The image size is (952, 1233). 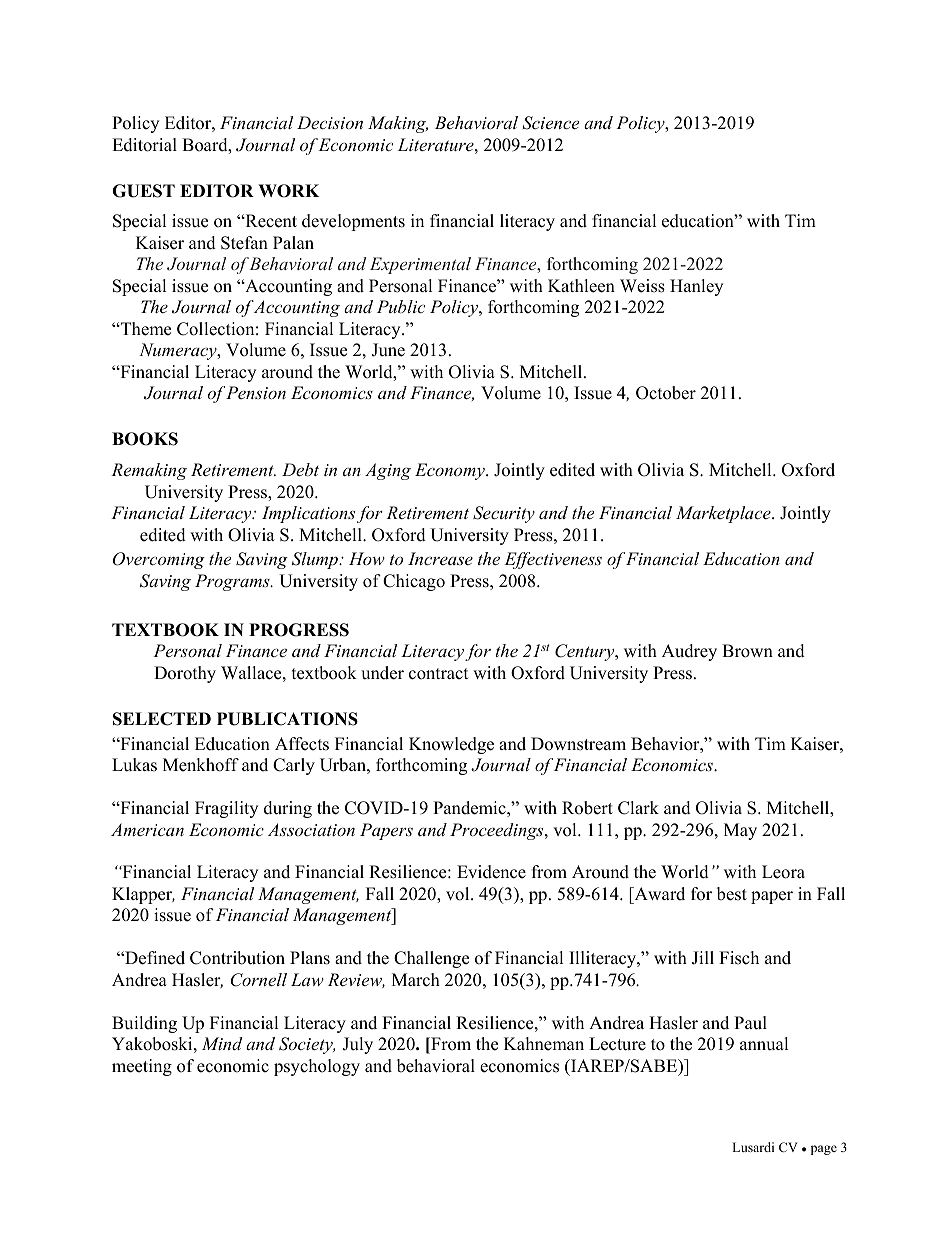 What do you see at coordinates (162, 719) in the document?
I see `SELECTED` at bounding box center [162, 719].
